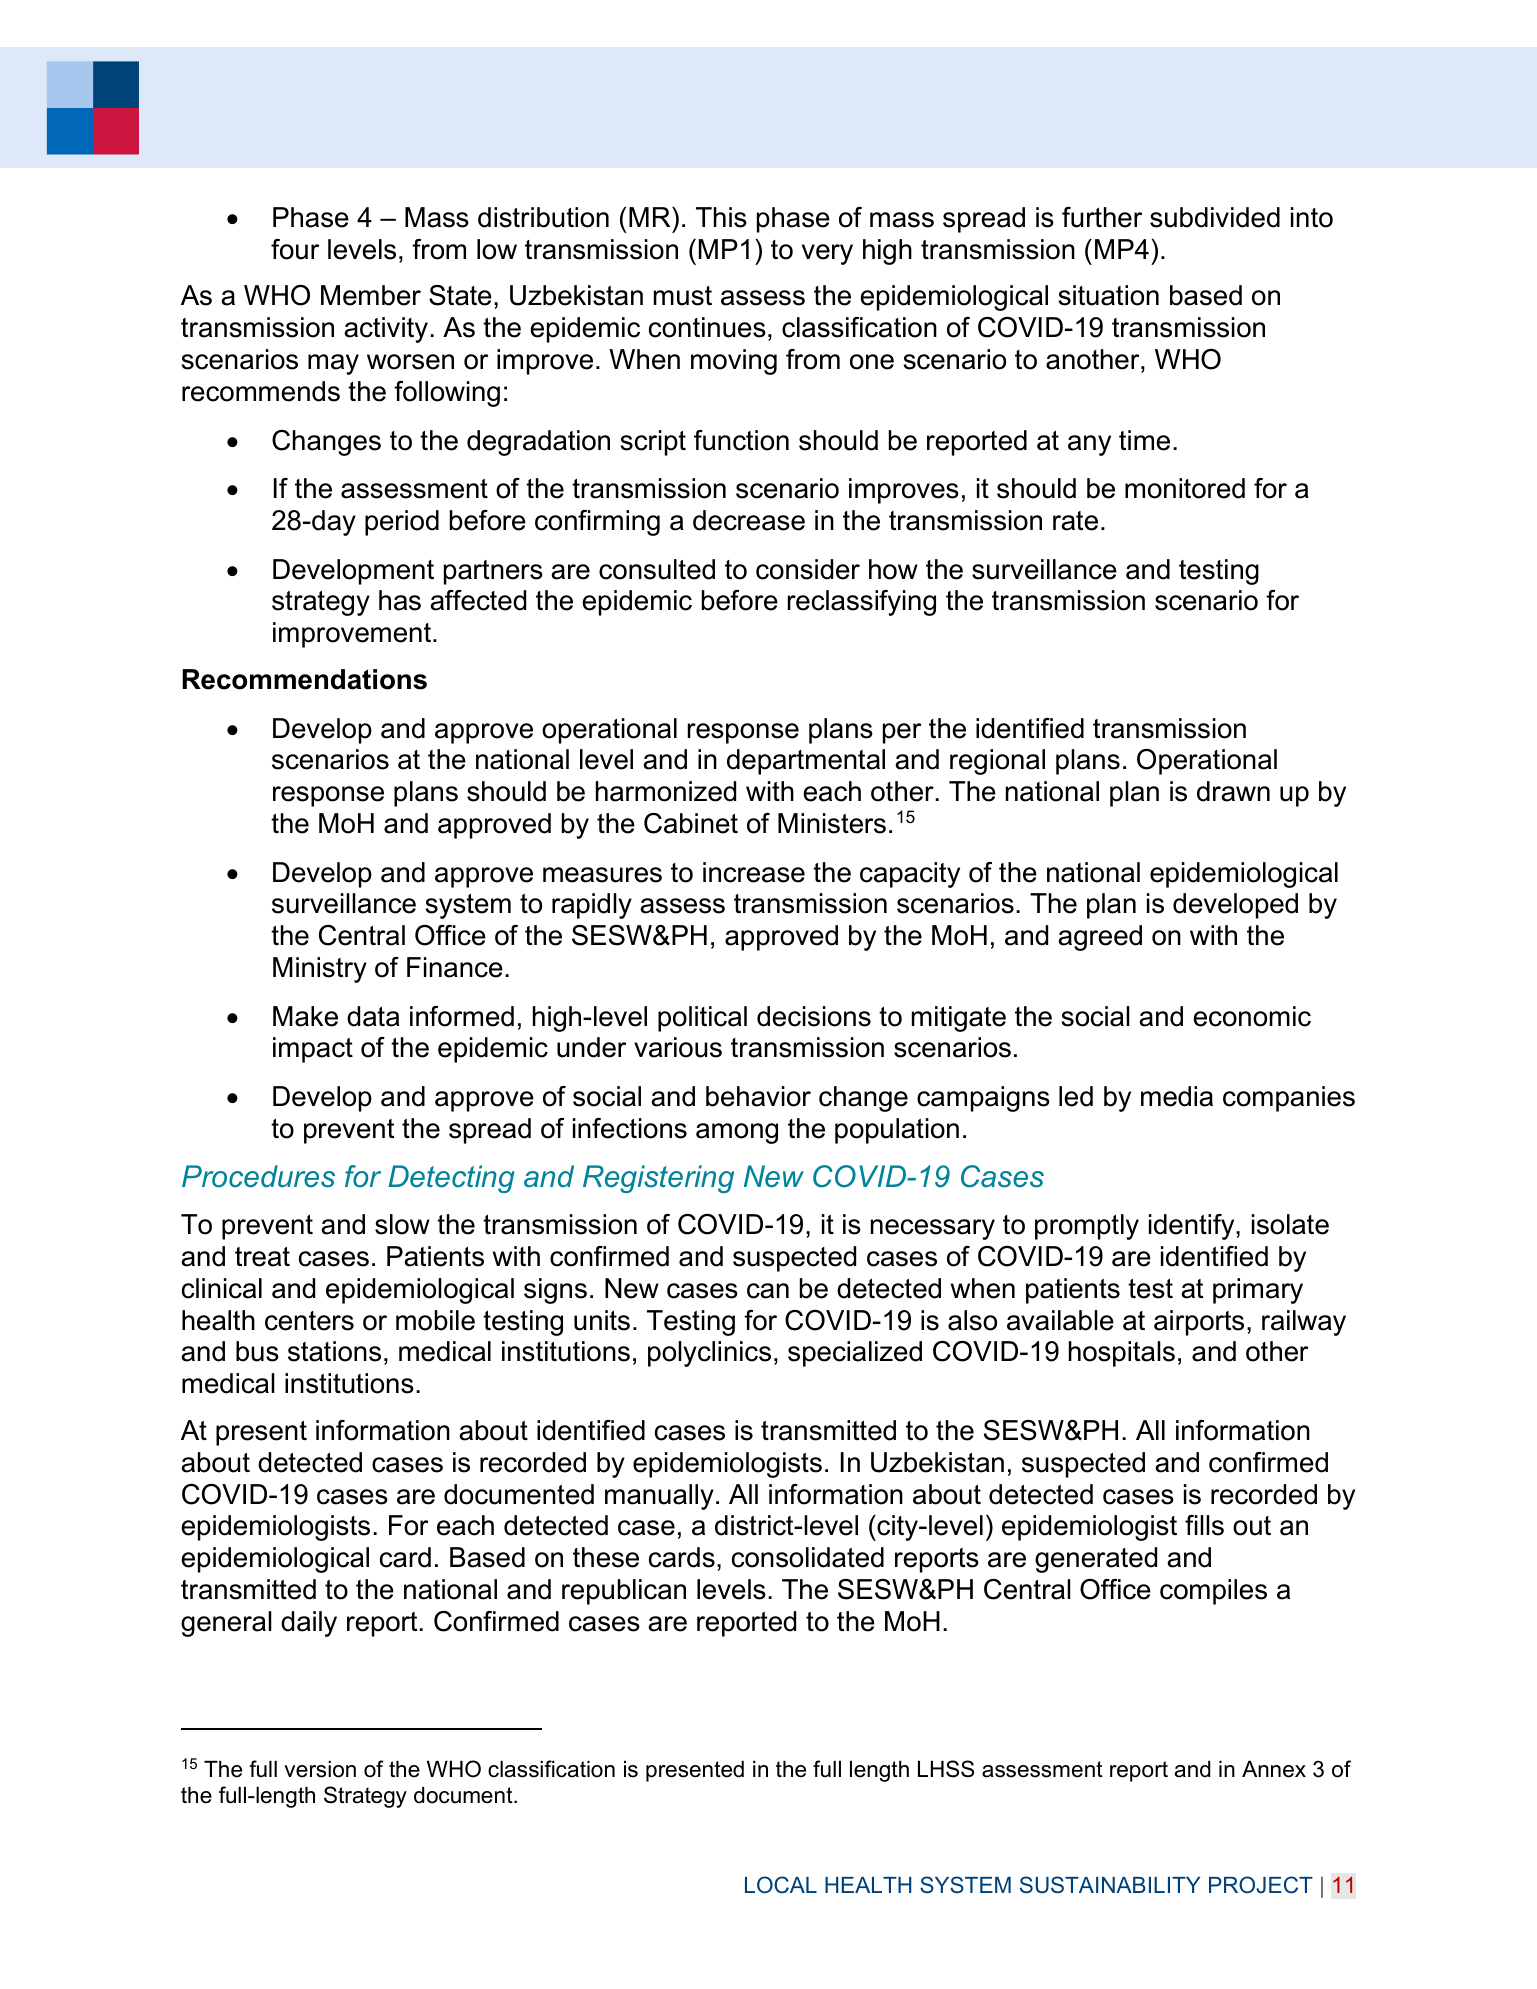 Image resolution: width=1537 pixels, height=1989 pixels. Describe the element at coordinates (1215, 217) in the screenshot. I see `subdivided` at that location.
